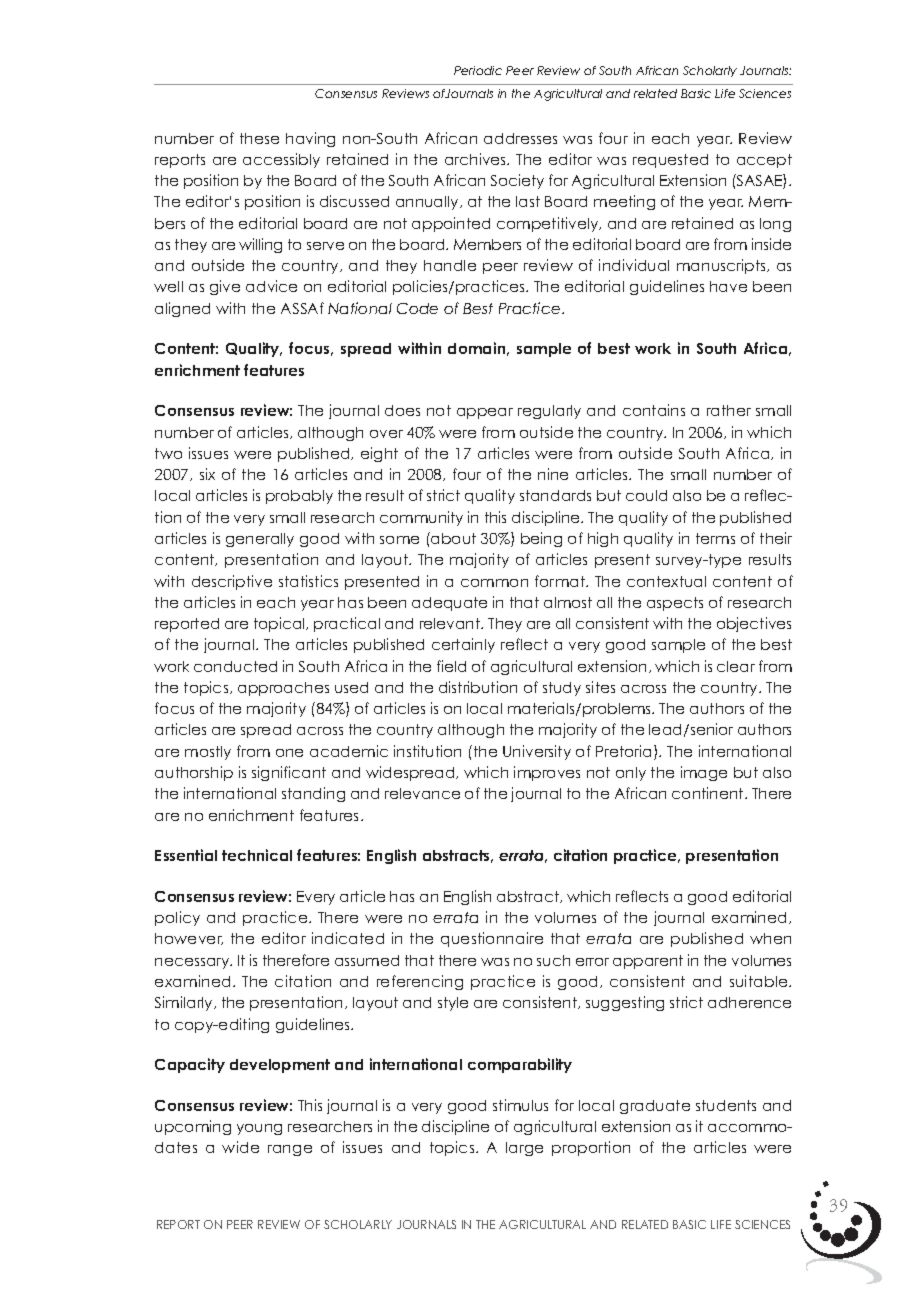 Image resolution: width=924 pixels, height=1307 pixels. Describe the element at coordinates (259, 1129) in the image. I see `young` at that location.
